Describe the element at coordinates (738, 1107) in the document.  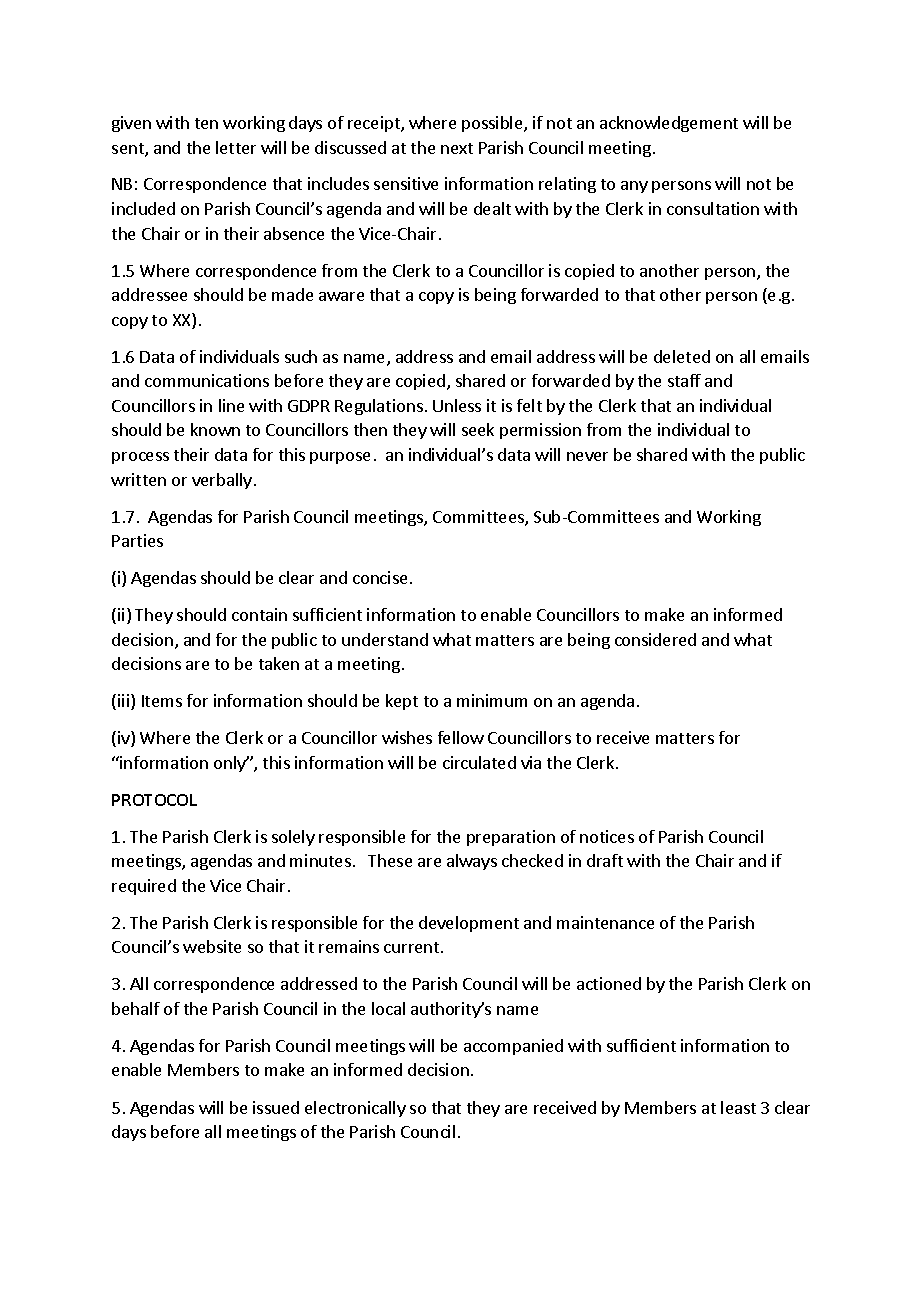
I see `least` at that location.
